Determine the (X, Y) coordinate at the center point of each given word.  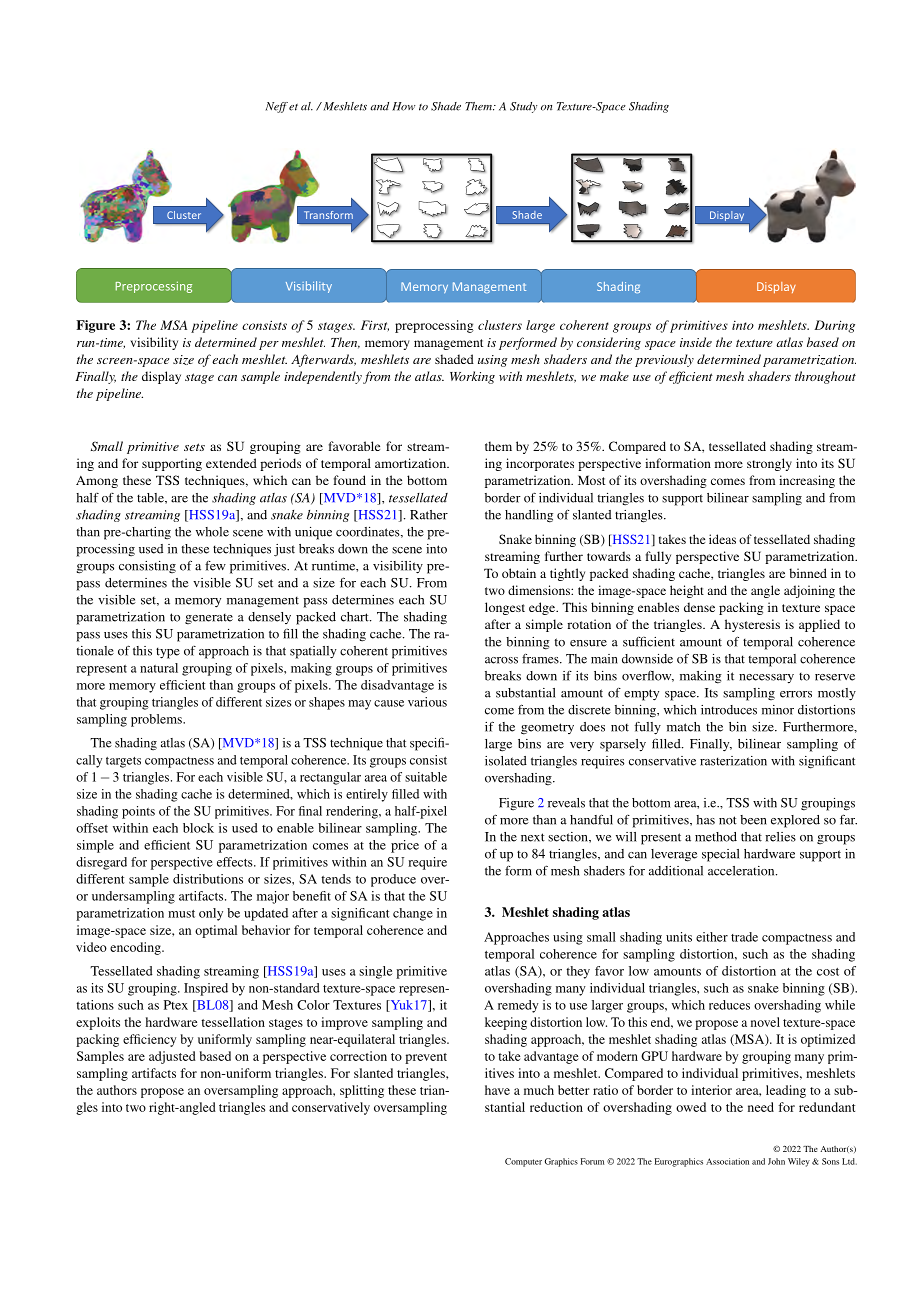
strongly (769, 464)
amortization (411, 463)
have (497, 1090)
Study (523, 107)
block (198, 828)
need (761, 1107)
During (834, 326)
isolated (506, 761)
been (753, 820)
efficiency (149, 1040)
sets (194, 447)
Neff (277, 107)
